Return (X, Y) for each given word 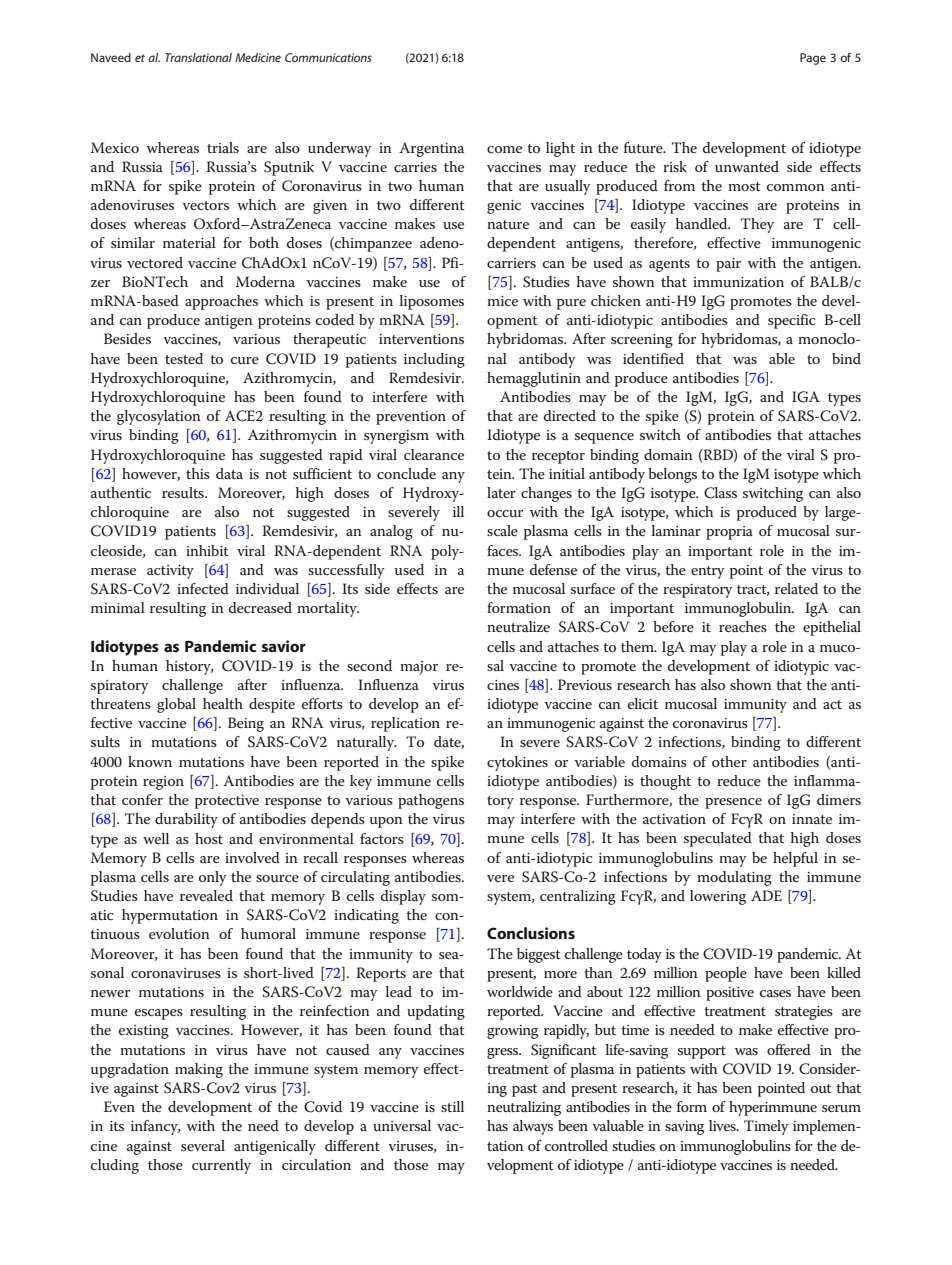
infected (203, 588)
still (452, 1106)
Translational (198, 57)
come (504, 149)
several (203, 1145)
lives (723, 1125)
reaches (743, 626)
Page (813, 59)
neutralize (518, 626)
